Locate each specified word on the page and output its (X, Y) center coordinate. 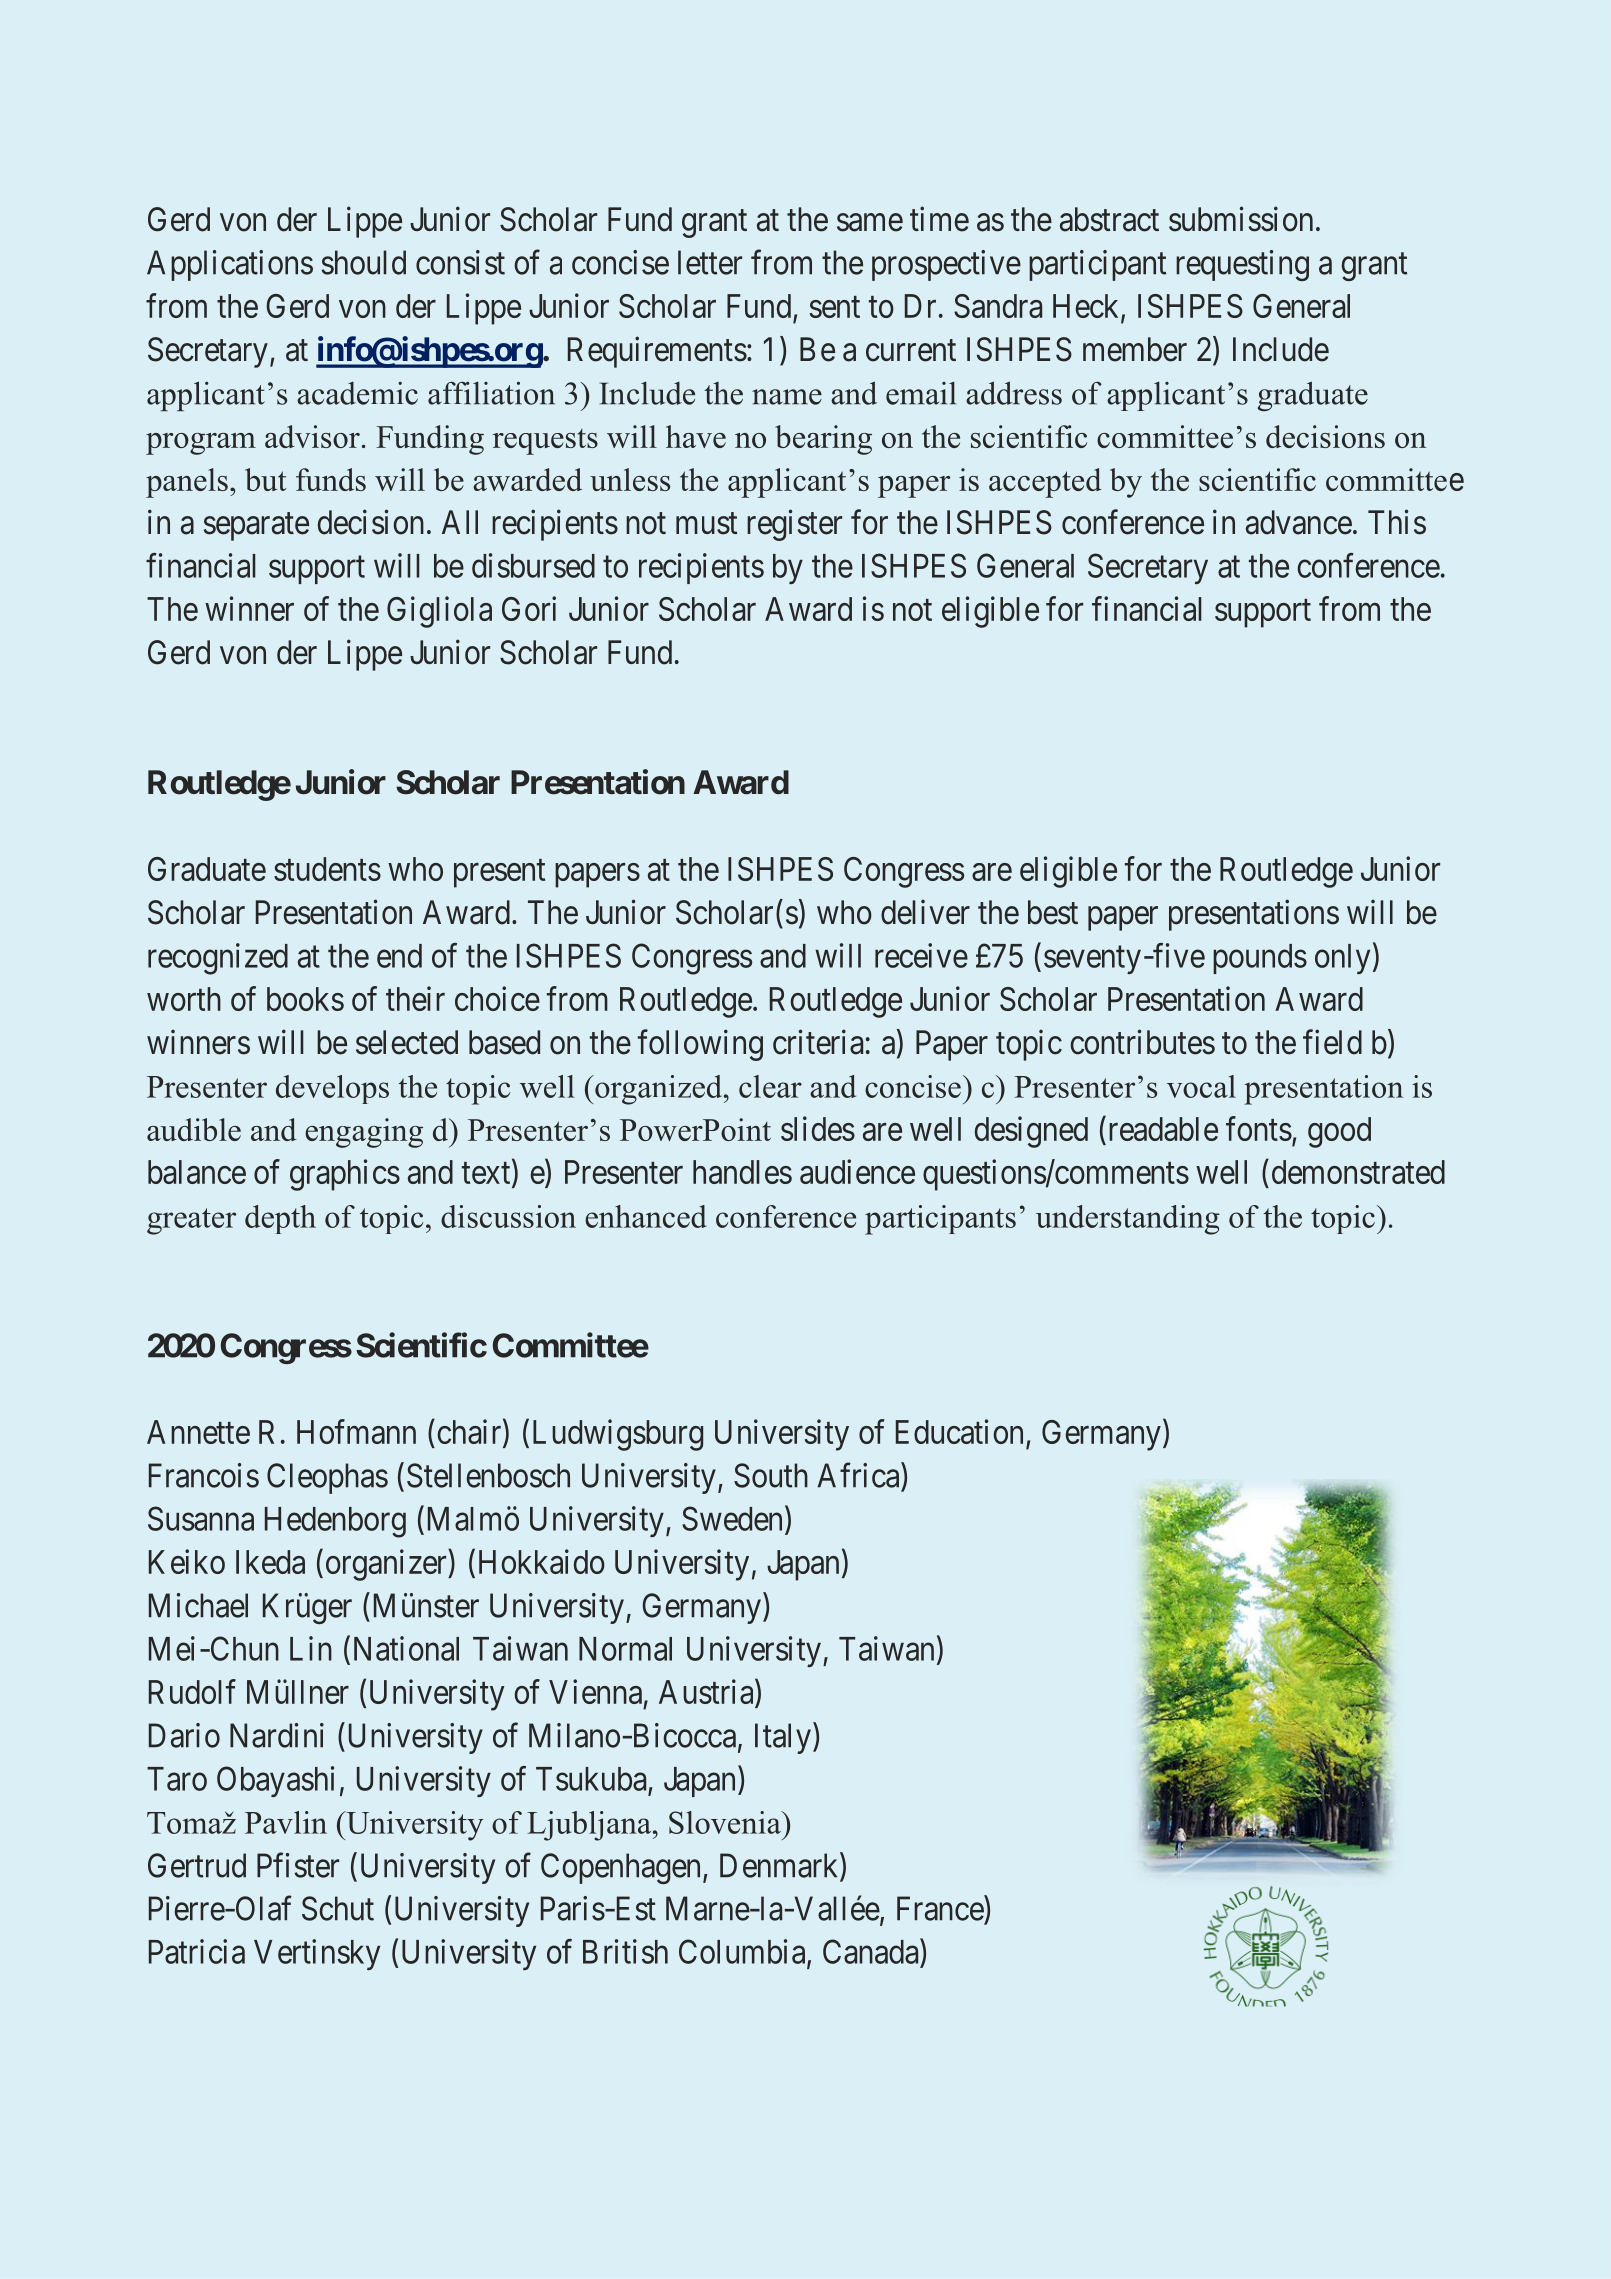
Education (959, 1431)
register (794, 525)
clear (770, 1086)
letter (710, 262)
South (771, 1475)
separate (256, 527)
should (363, 262)
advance (1299, 522)
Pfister (298, 1865)
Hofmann (356, 1431)
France (941, 1908)
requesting (1242, 265)
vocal (1201, 1086)
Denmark (780, 1866)
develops (332, 1089)
